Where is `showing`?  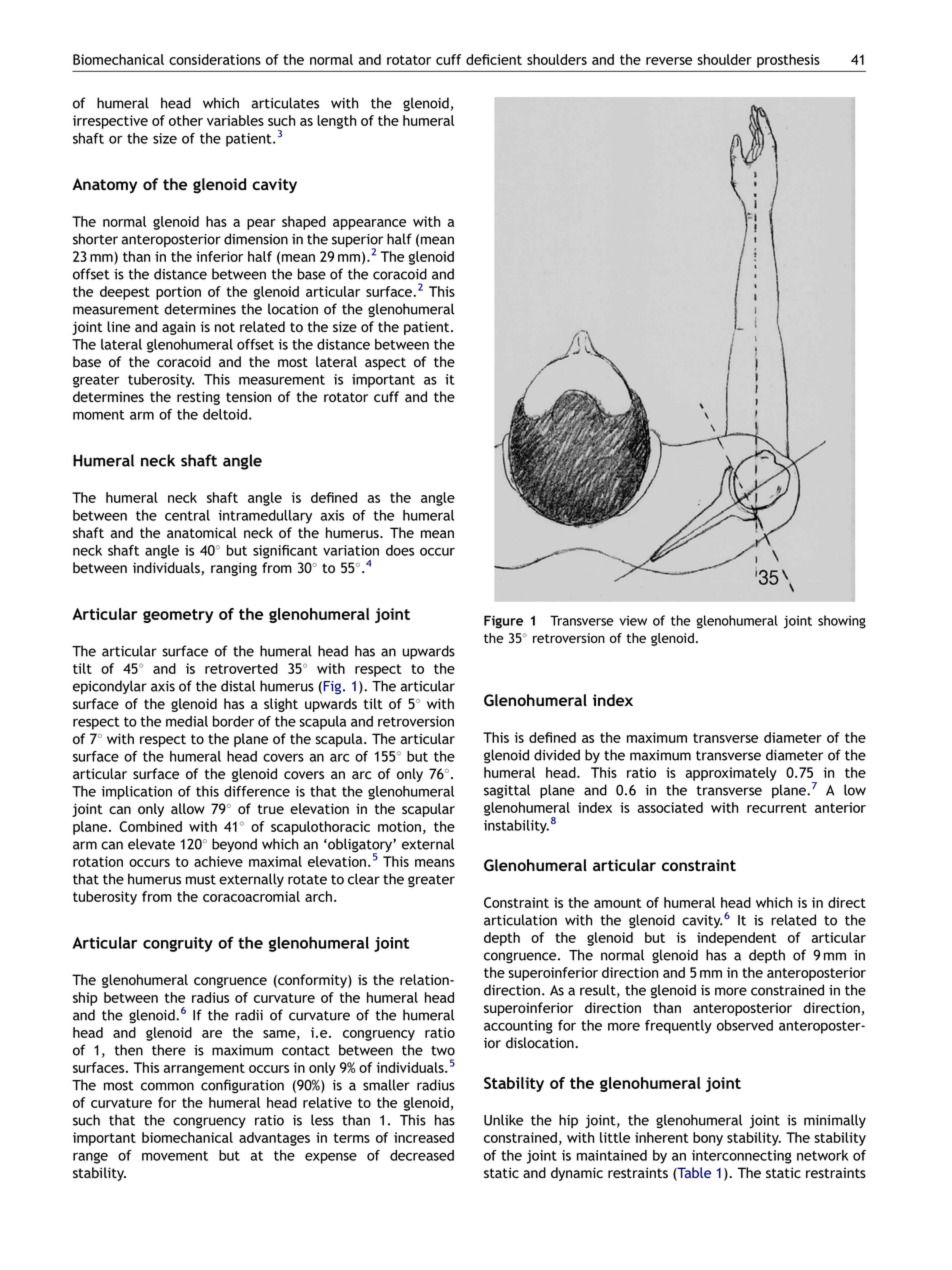 showing is located at coordinates (842, 622).
